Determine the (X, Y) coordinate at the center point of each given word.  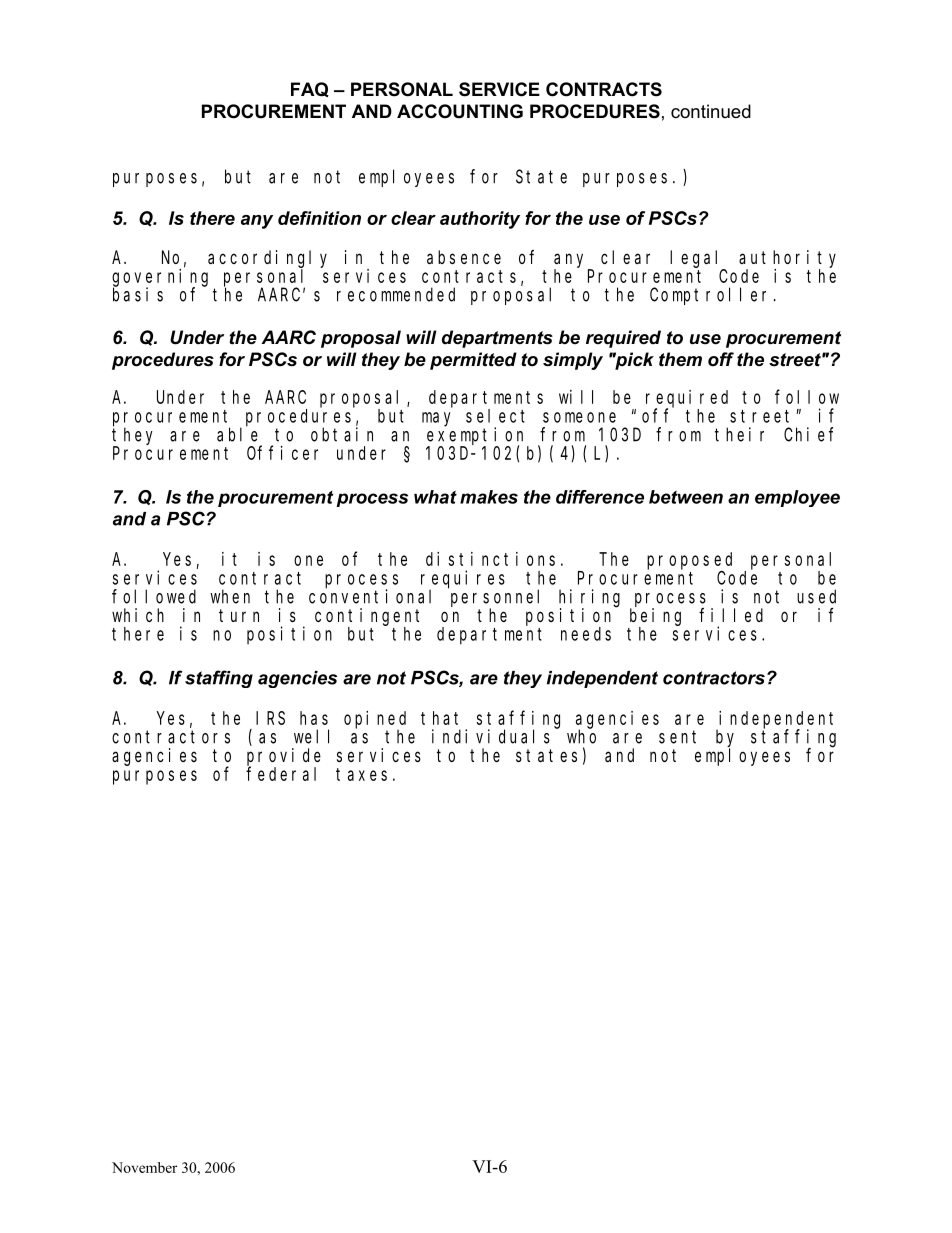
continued (711, 111)
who (581, 736)
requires (463, 580)
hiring (589, 599)
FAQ (310, 89)
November (144, 1167)
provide (284, 757)
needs (586, 634)
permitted (473, 361)
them (680, 359)
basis (138, 294)
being (655, 617)
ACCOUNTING (460, 111)
